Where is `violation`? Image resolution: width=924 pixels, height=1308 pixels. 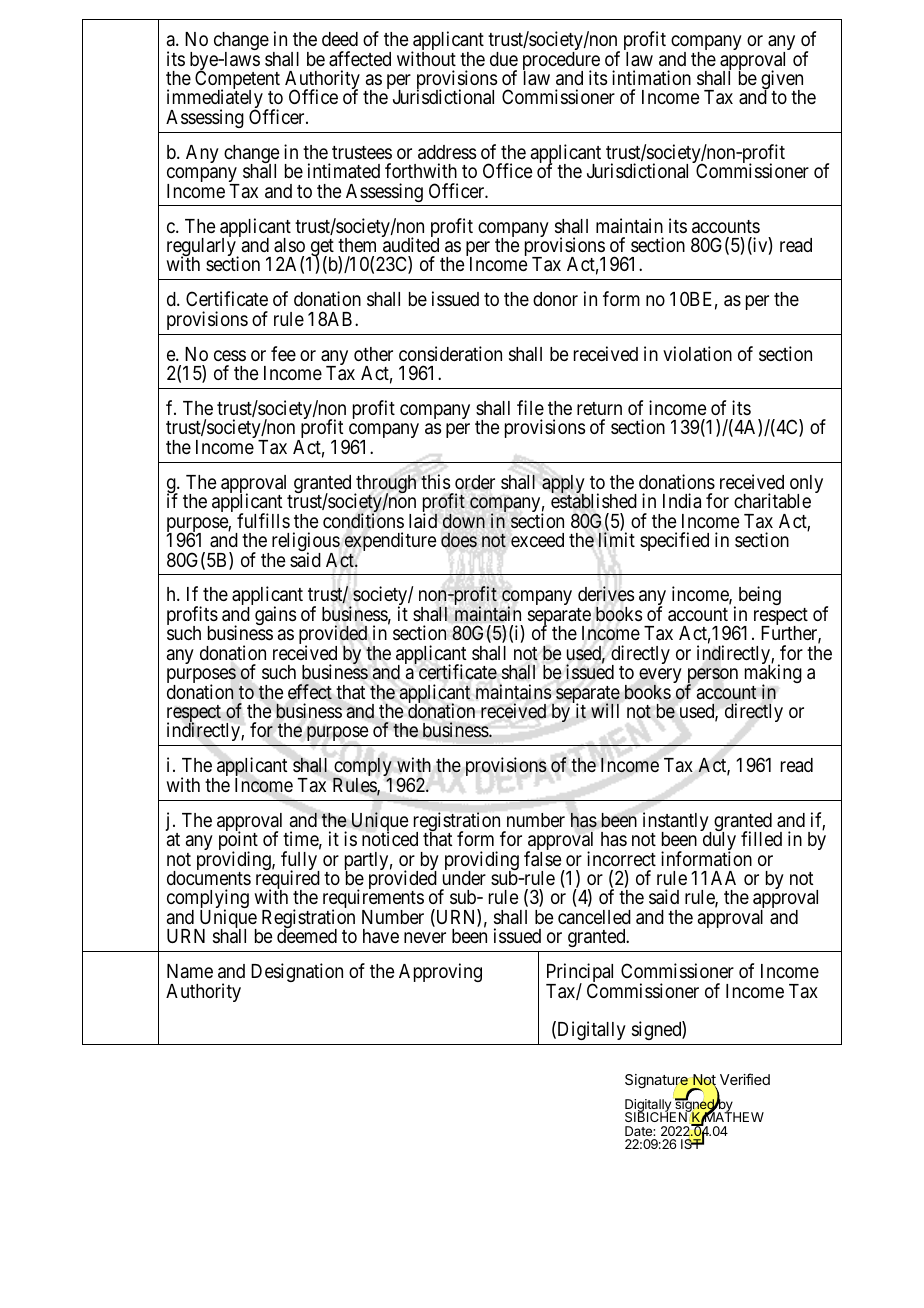
violation is located at coordinates (697, 353).
